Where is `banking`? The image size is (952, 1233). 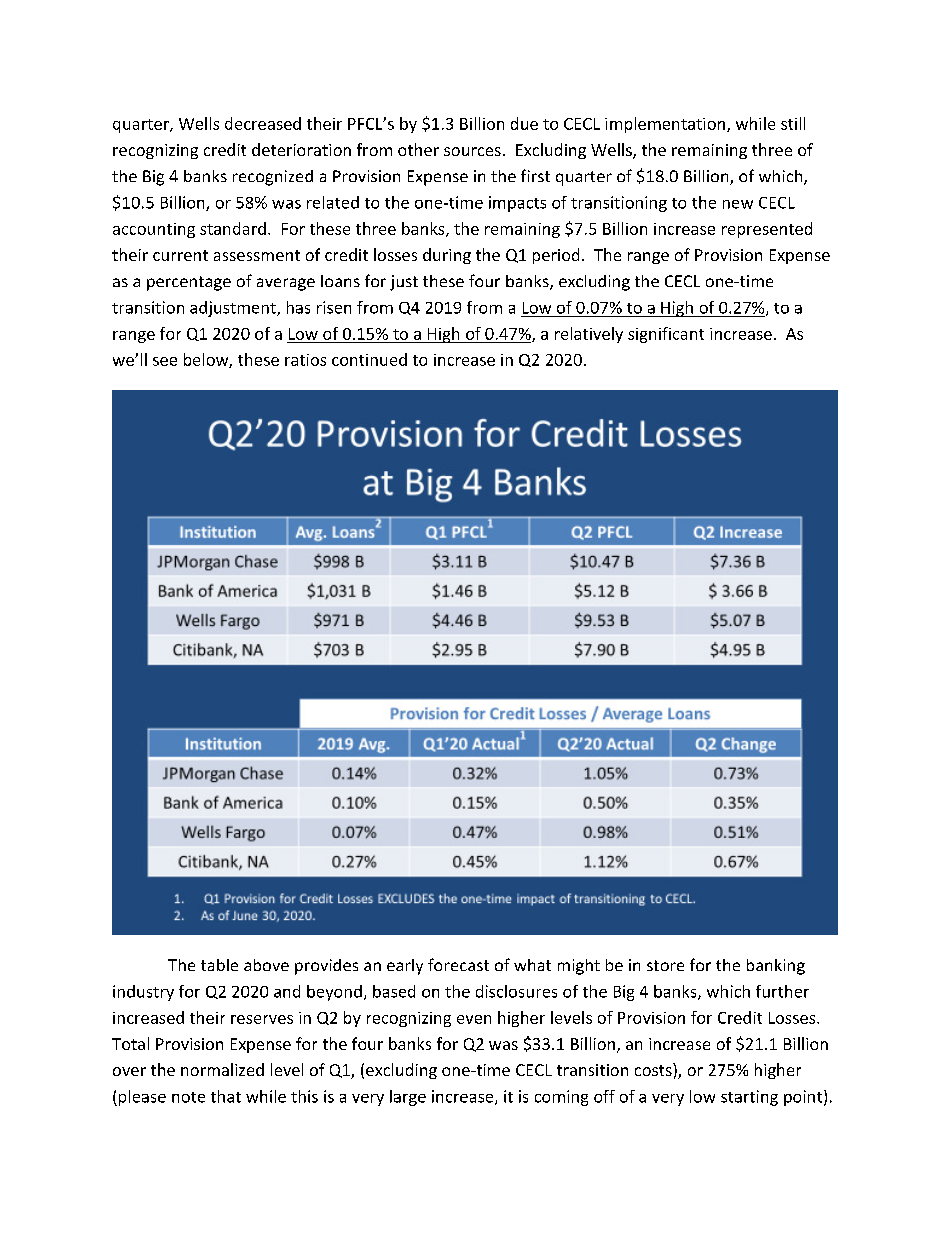
banking is located at coordinates (776, 967).
